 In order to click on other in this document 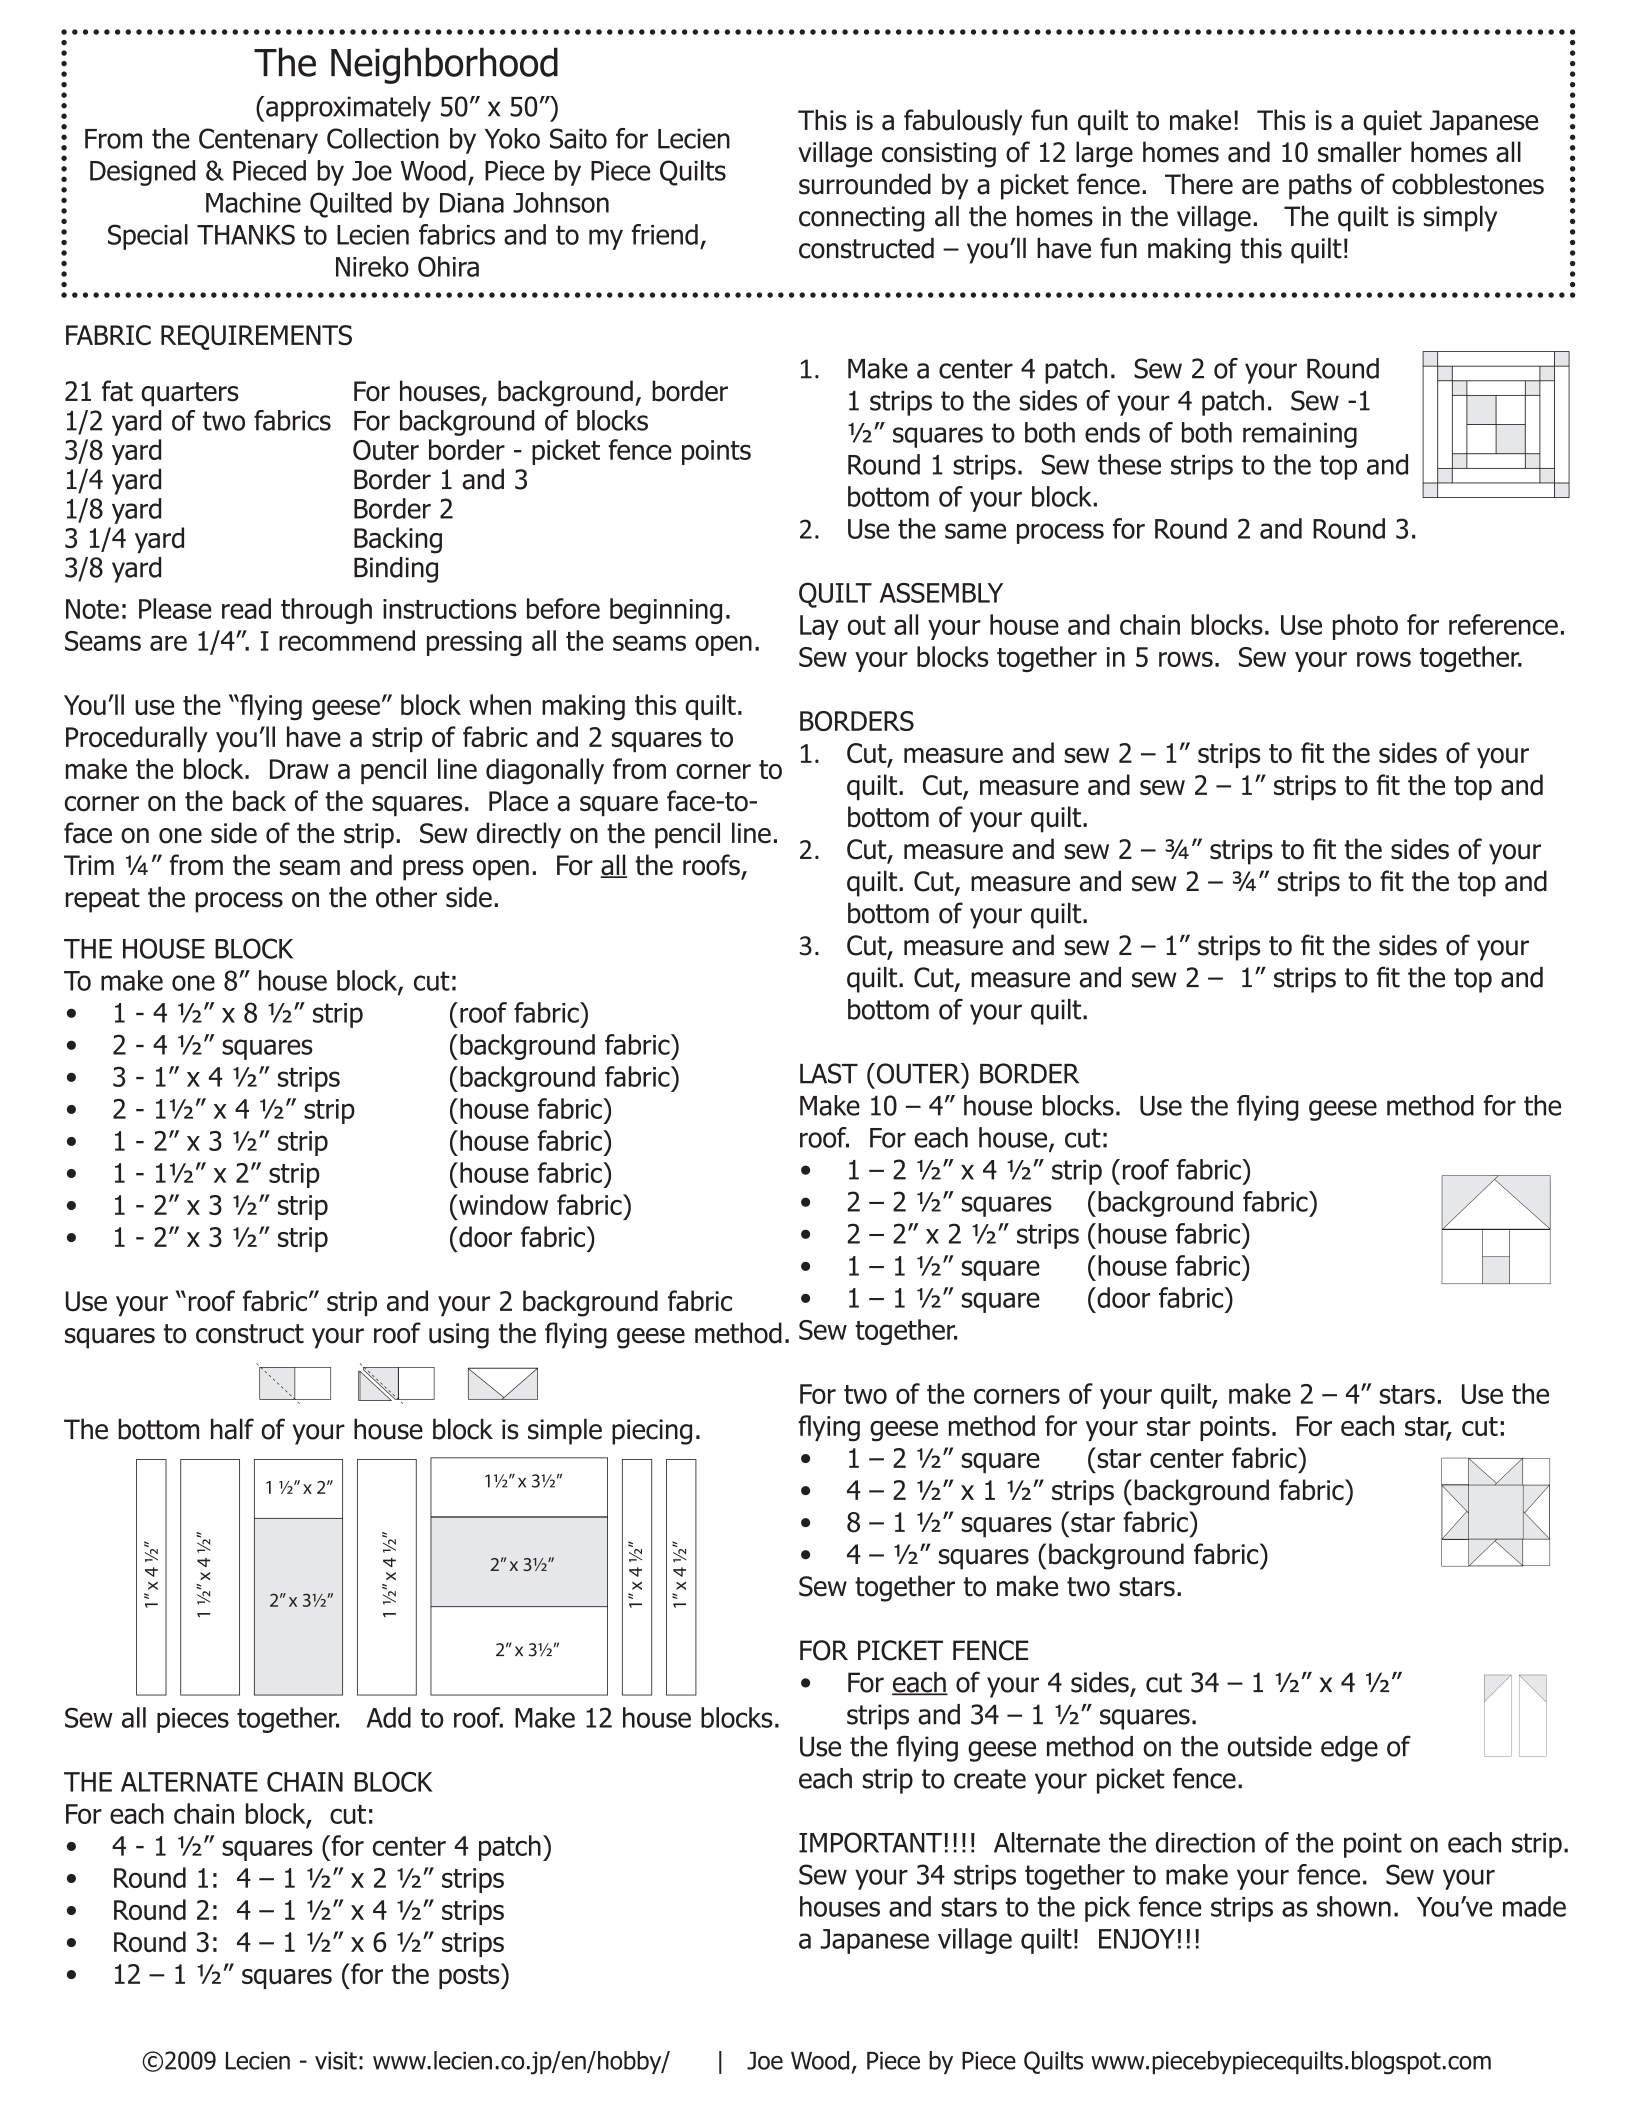, I will do `click(406, 897)`.
